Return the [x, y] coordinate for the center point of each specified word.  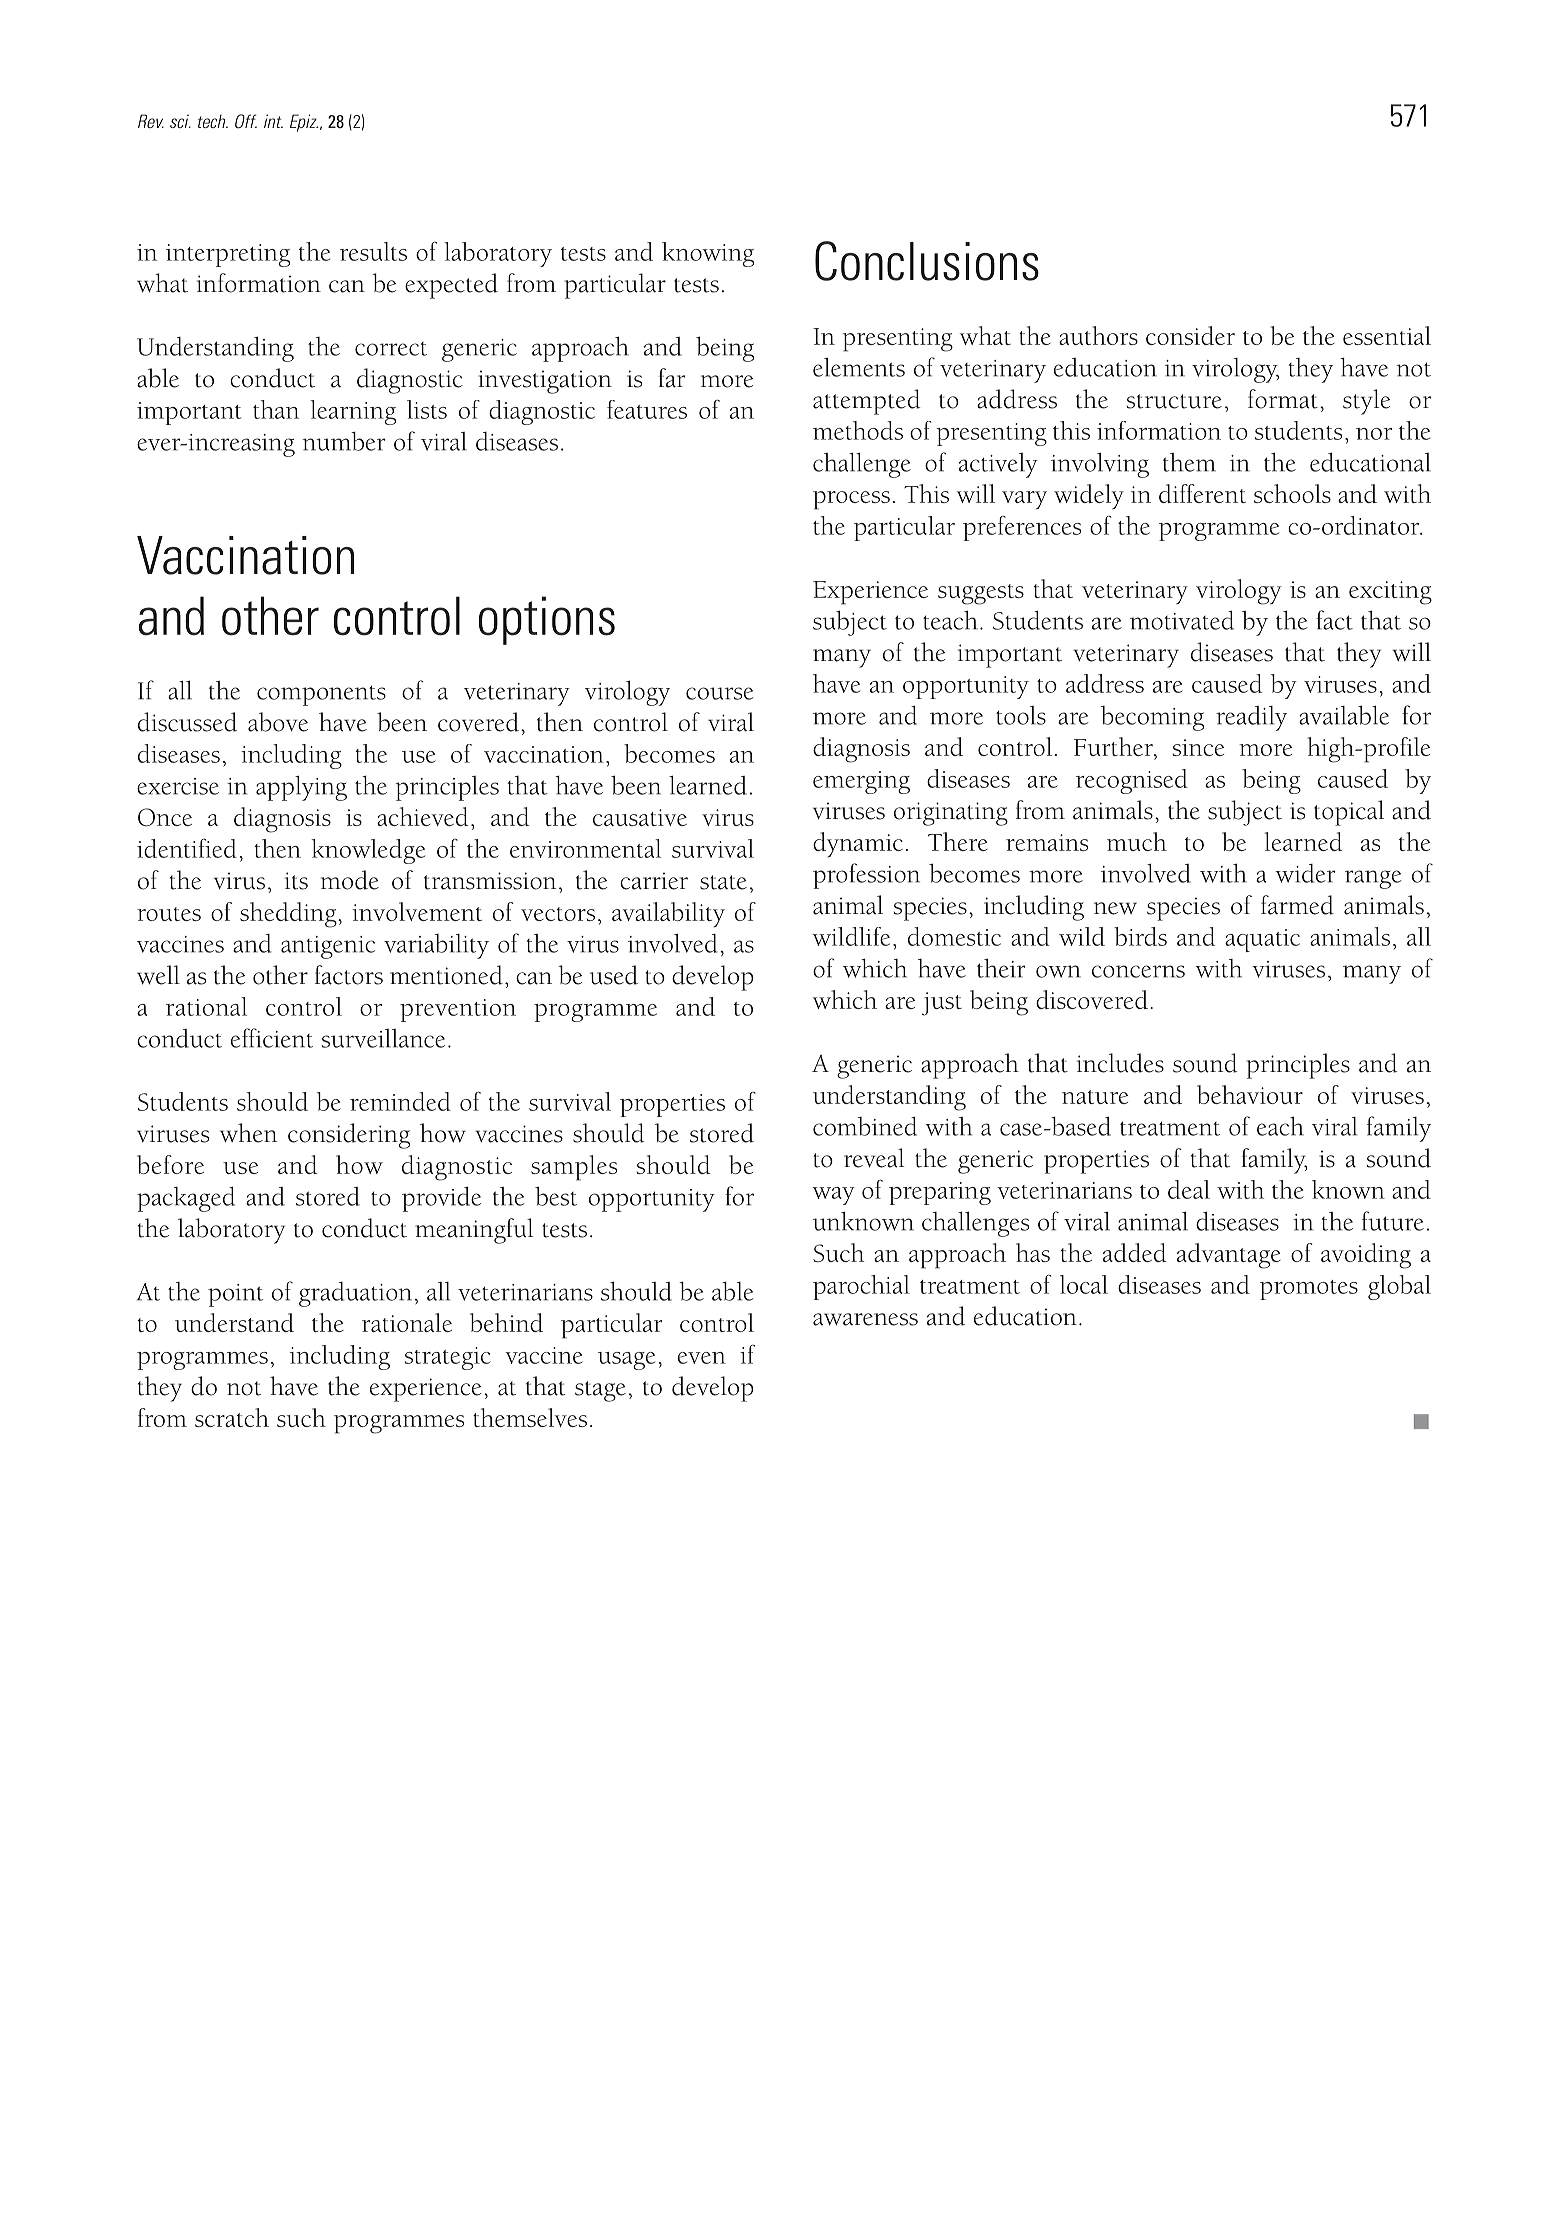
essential [1387, 335]
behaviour [1250, 1094]
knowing [708, 254]
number [344, 441]
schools [1292, 493]
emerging [861, 782]
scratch [232, 1417]
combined [865, 1126]
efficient [272, 1038]
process [851, 500]
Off [246, 121]
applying [301, 788]
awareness [865, 1319]
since [1198, 747]
